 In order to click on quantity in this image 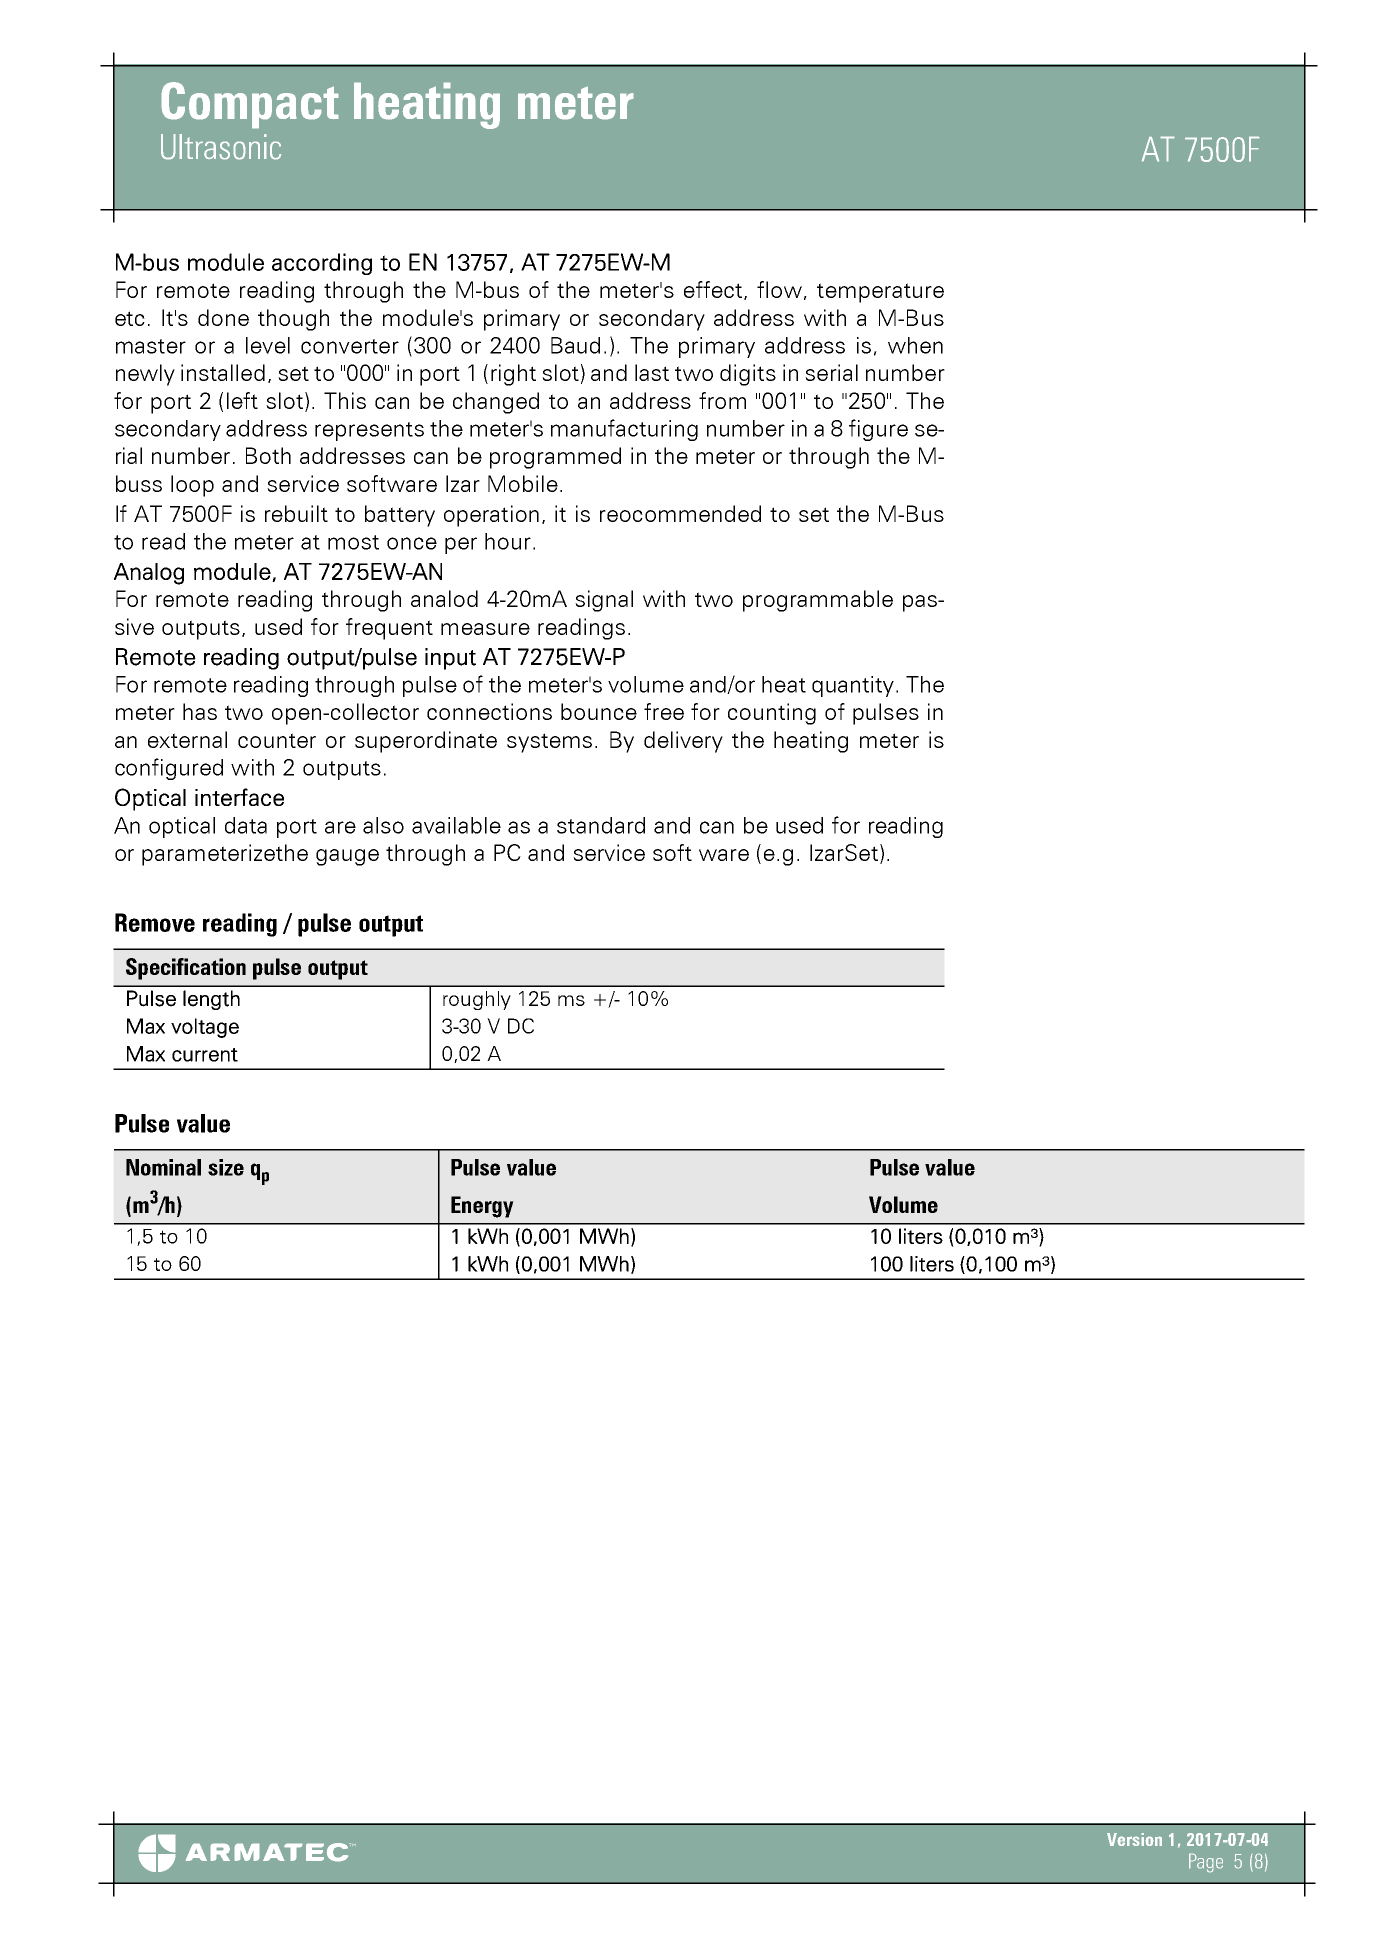, I will do `click(853, 686)`.
